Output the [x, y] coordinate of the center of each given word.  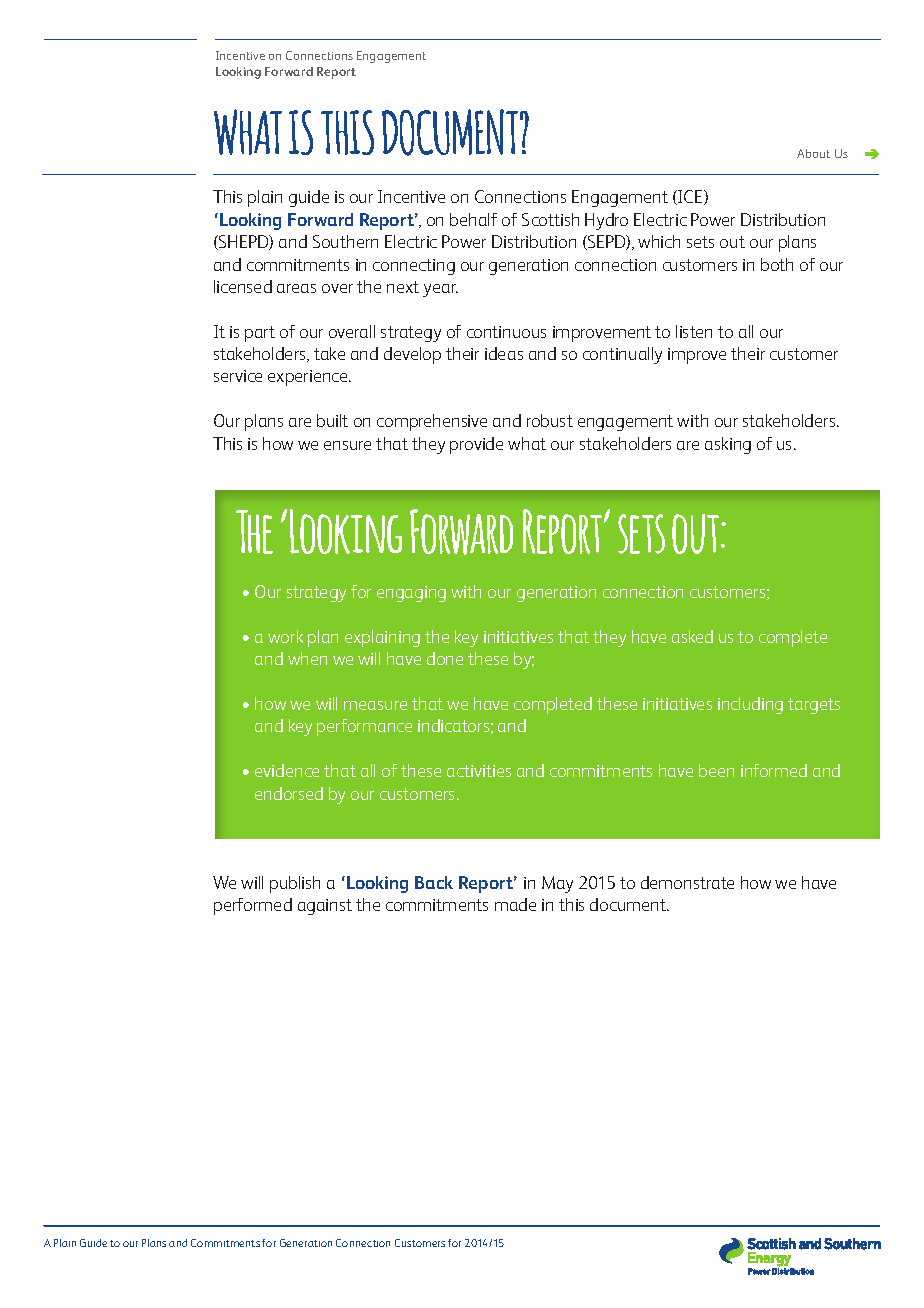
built [332, 420]
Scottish [550, 219]
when [307, 658]
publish [295, 884]
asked [692, 636]
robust [550, 420]
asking [728, 445]
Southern [345, 241]
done [445, 658]
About [813, 153]
